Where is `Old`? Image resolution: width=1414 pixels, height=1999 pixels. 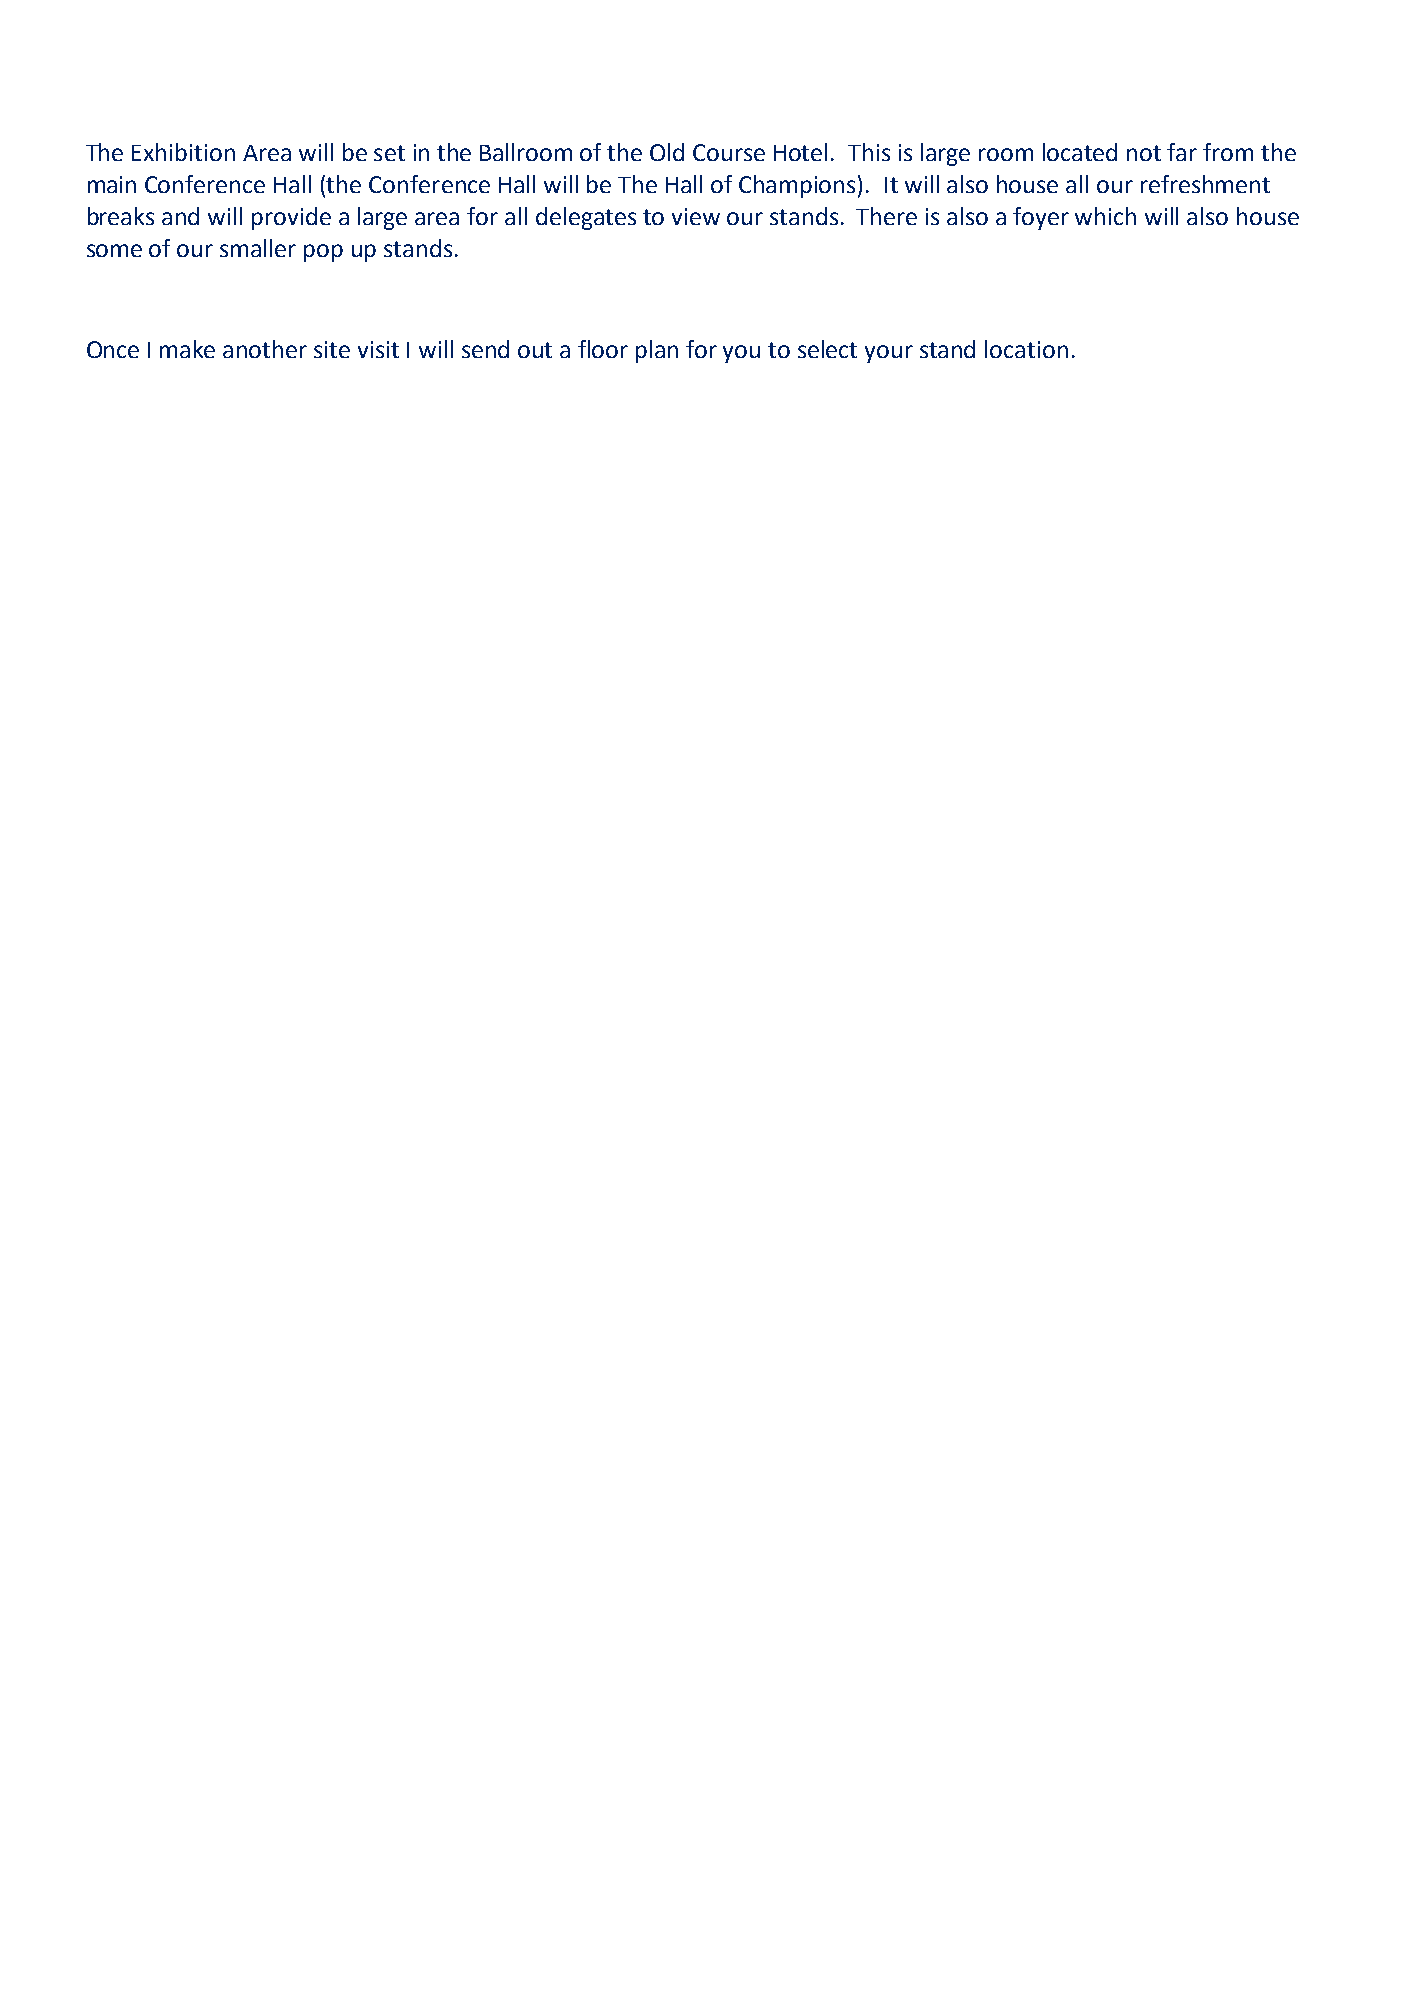 Old is located at coordinates (667, 152).
